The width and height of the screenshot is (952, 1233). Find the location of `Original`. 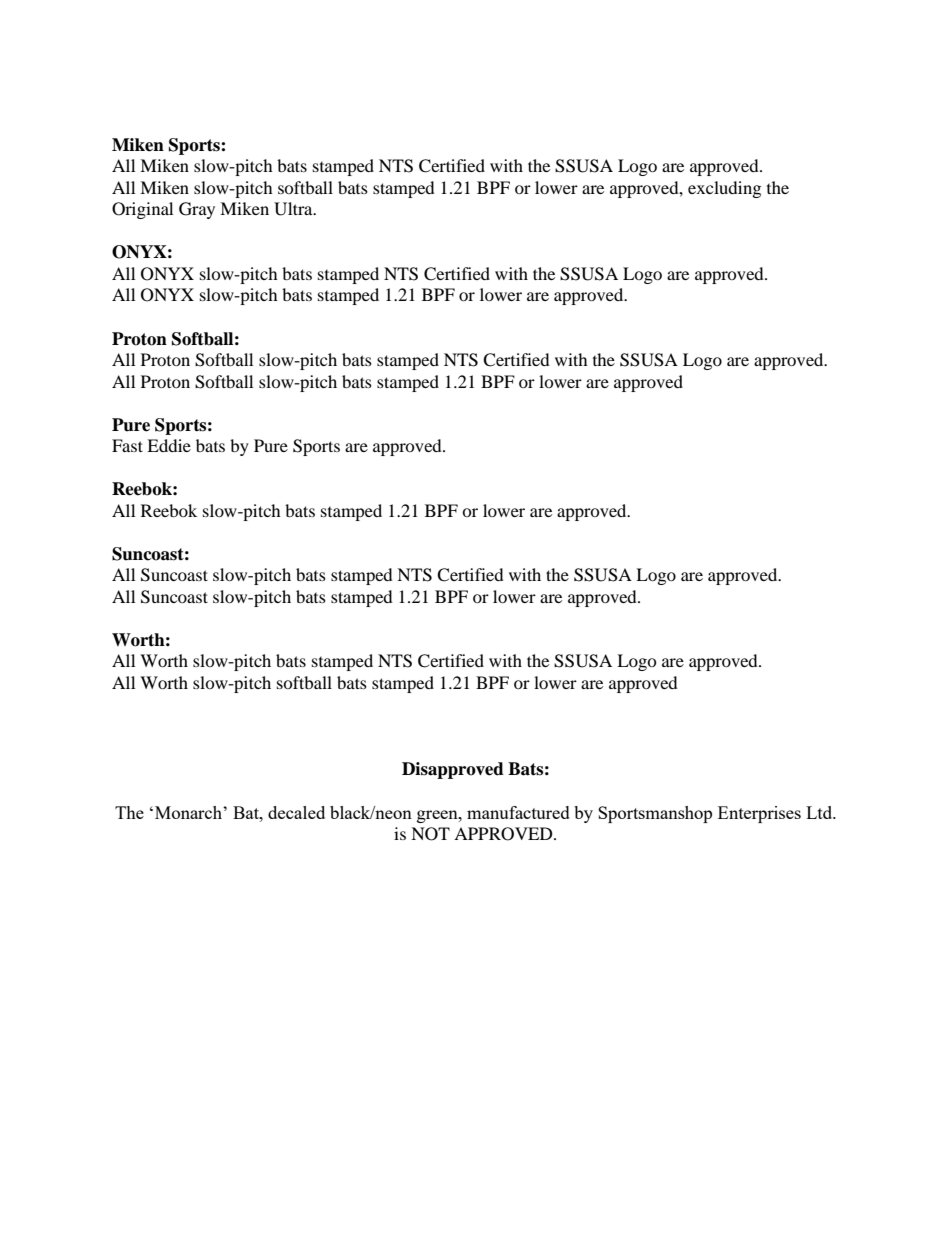

Original is located at coordinates (142, 210).
